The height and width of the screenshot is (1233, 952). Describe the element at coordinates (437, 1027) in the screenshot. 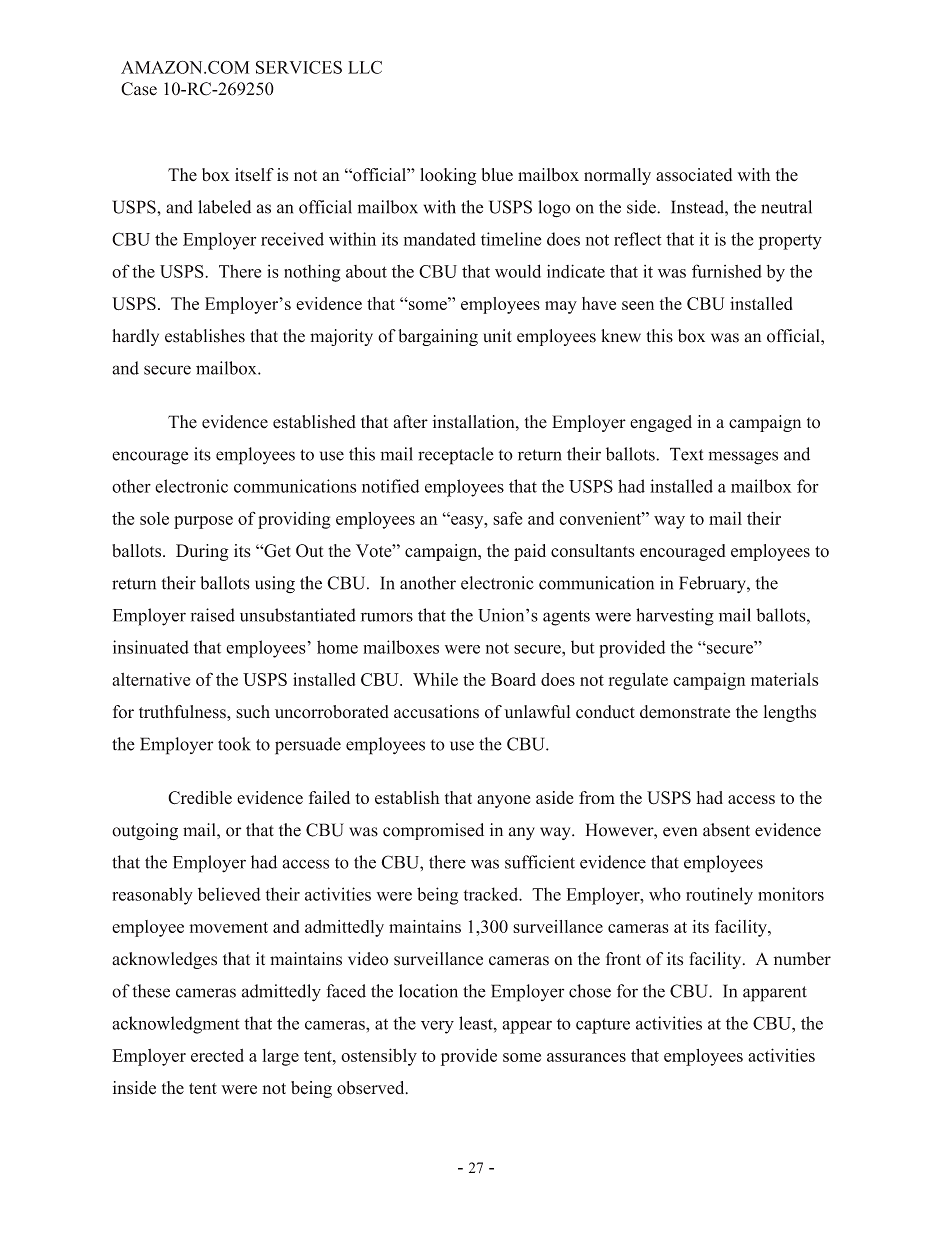

I see `very` at that location.
